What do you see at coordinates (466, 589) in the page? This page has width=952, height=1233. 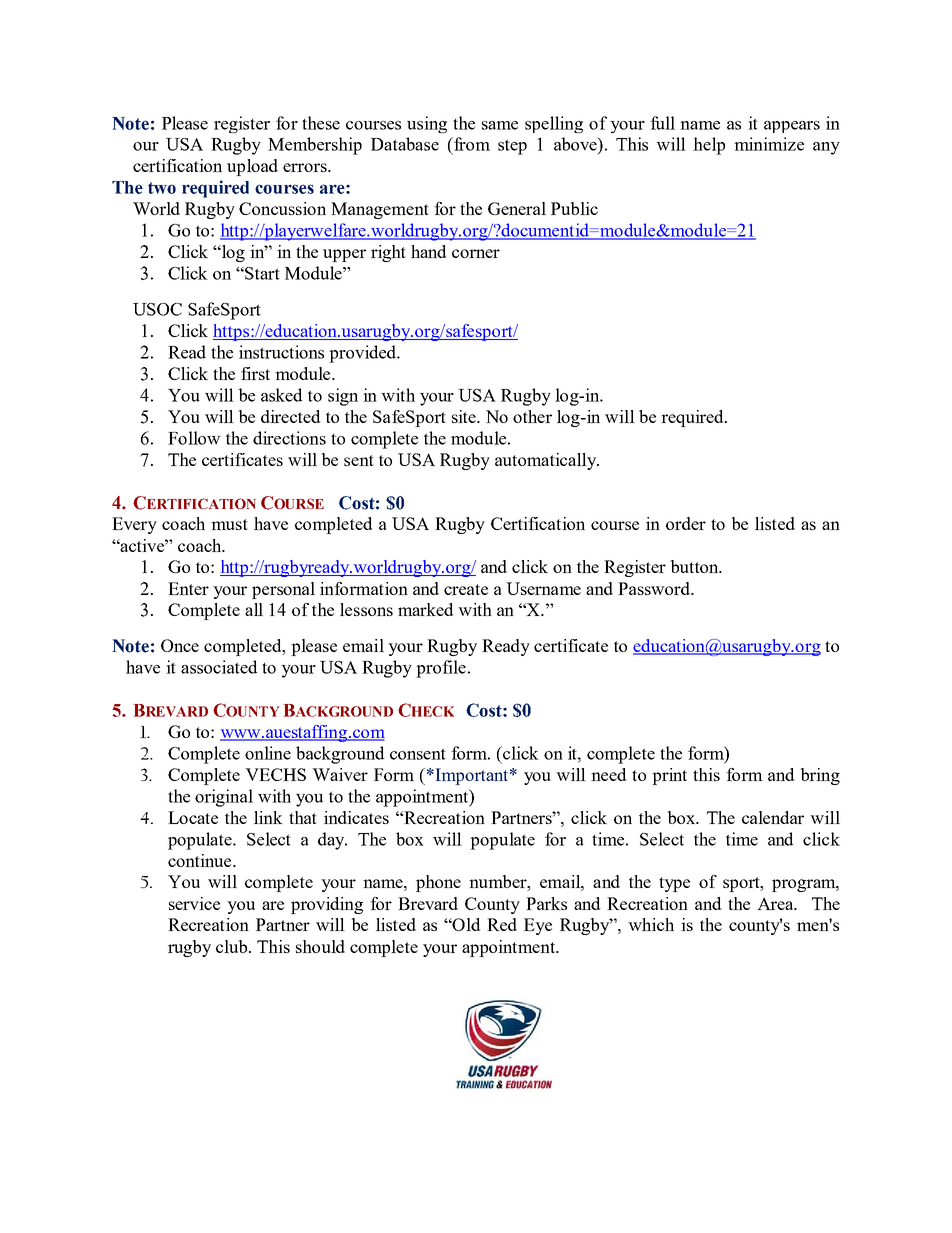 I see `create` at bounding box center [466, 589].
